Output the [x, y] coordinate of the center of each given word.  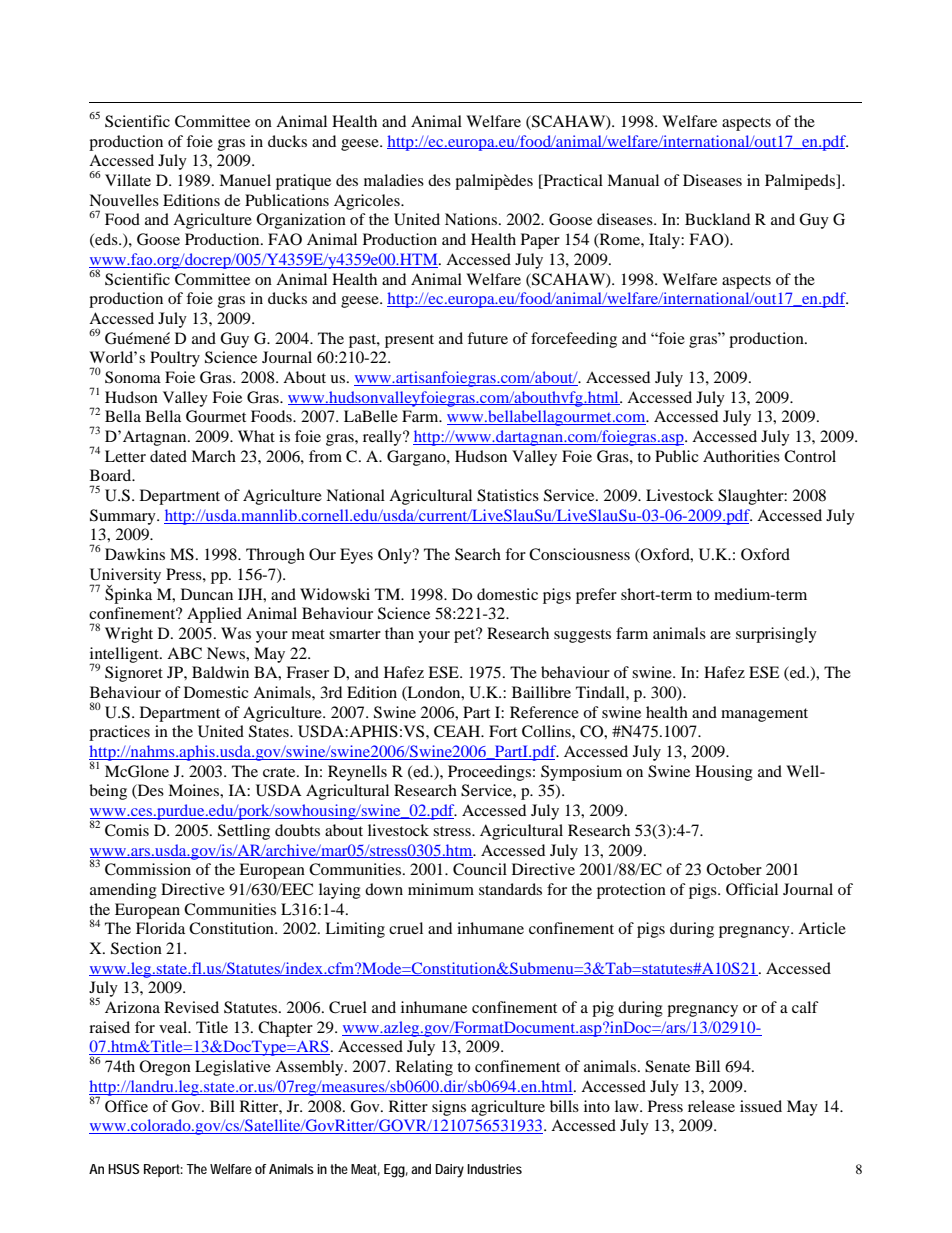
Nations [472, 219]
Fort [503, 731]
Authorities [741, 456]
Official [752, 889]
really [383, 438]
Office [126, 1106]
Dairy [449, 1171]
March [213, 456]
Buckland [717, 219]
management [764, 715]
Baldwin [220, 672]
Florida [160, 928]
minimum [441, 889]
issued [761, 1106]
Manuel [245, 180]
